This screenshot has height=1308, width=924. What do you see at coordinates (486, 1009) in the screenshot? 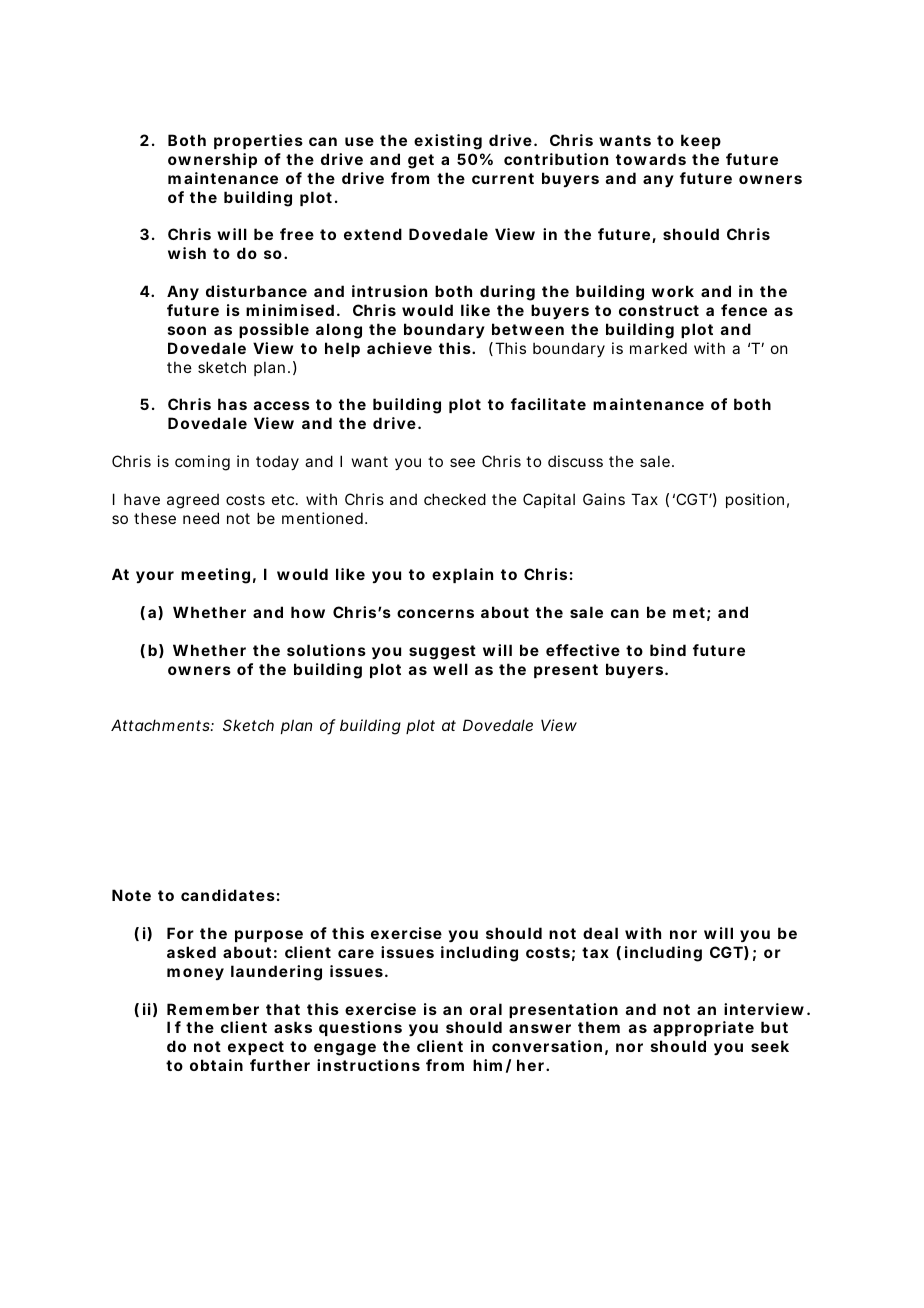
I see `oral` at bounding box center [486, 1009].
